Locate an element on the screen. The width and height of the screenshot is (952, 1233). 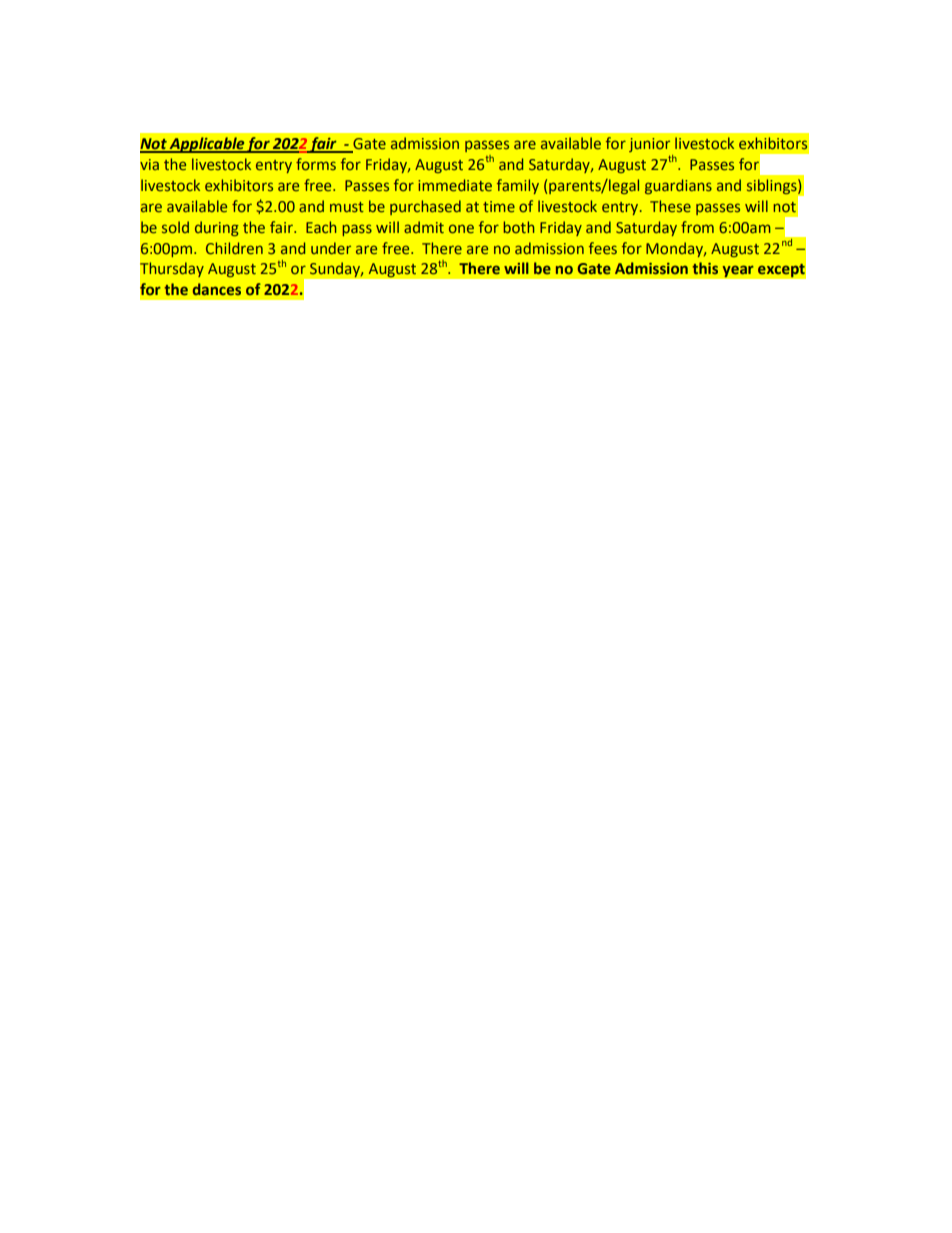
Applicable is located at coordinates (207, 145).
